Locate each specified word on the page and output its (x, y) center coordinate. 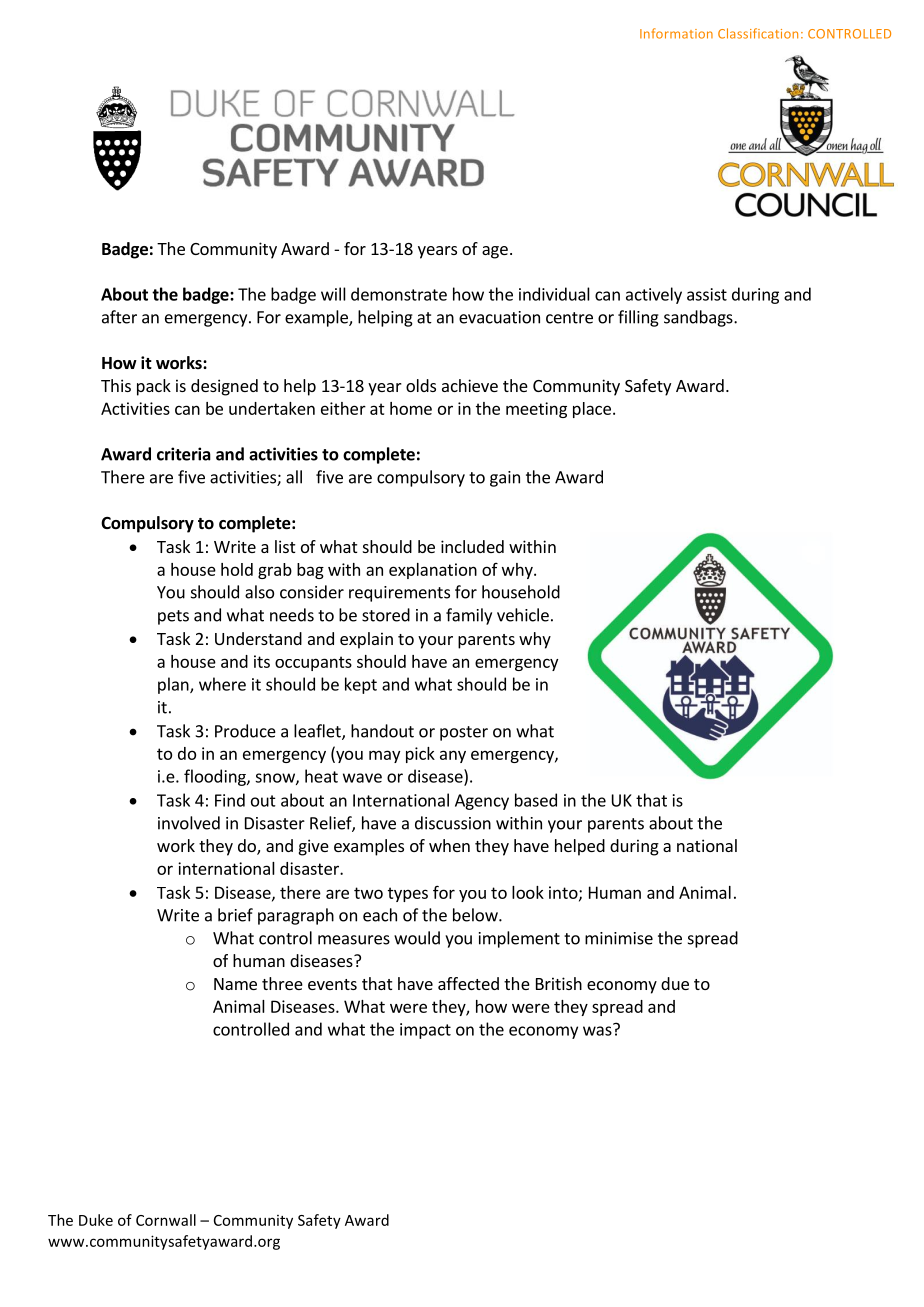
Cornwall (166, 1220)
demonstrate (399, 294)
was (598, 1030)
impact (425, 1031)
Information (676, 33)
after (119, 317)
